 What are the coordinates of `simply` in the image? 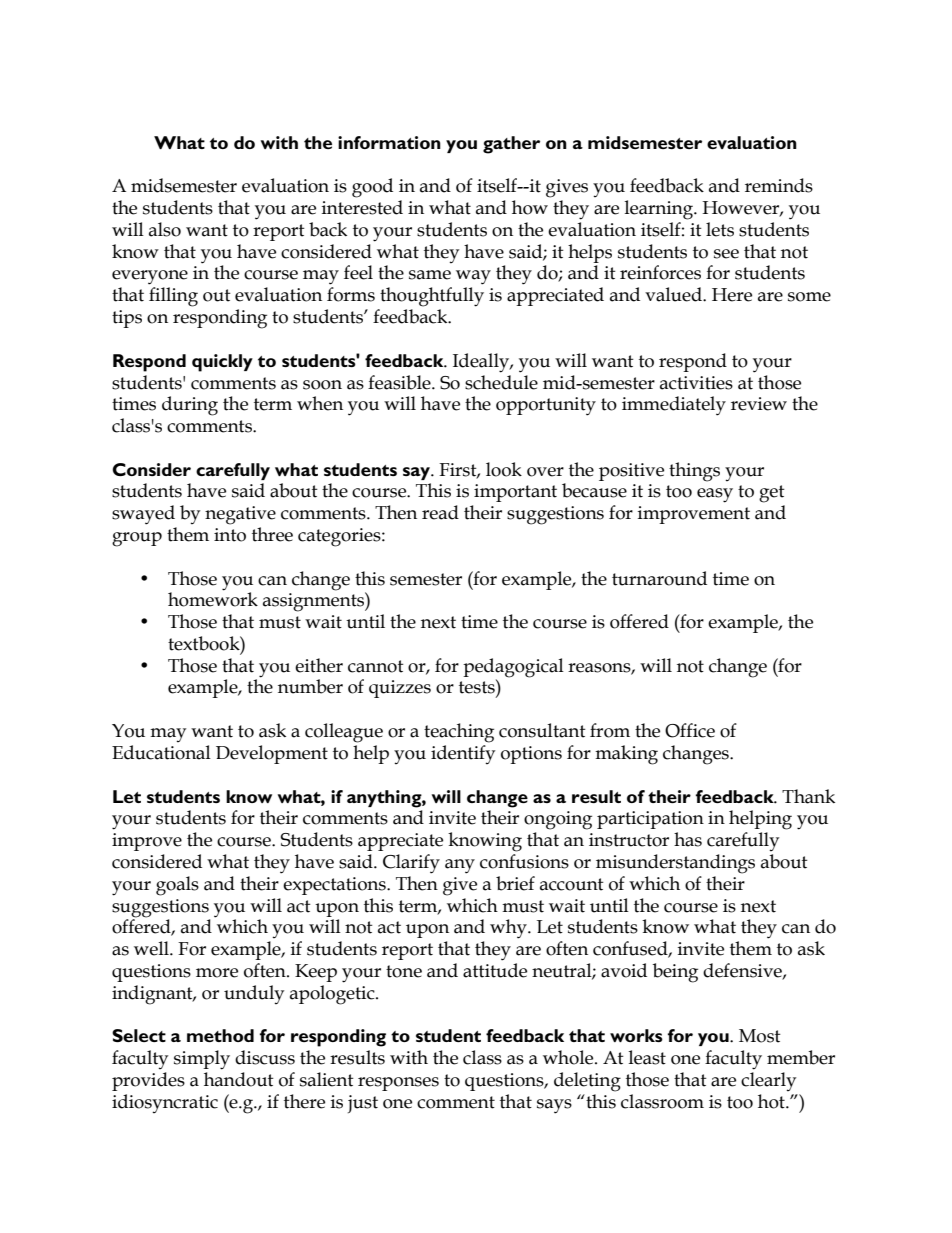 It's located at (202, 1060).
